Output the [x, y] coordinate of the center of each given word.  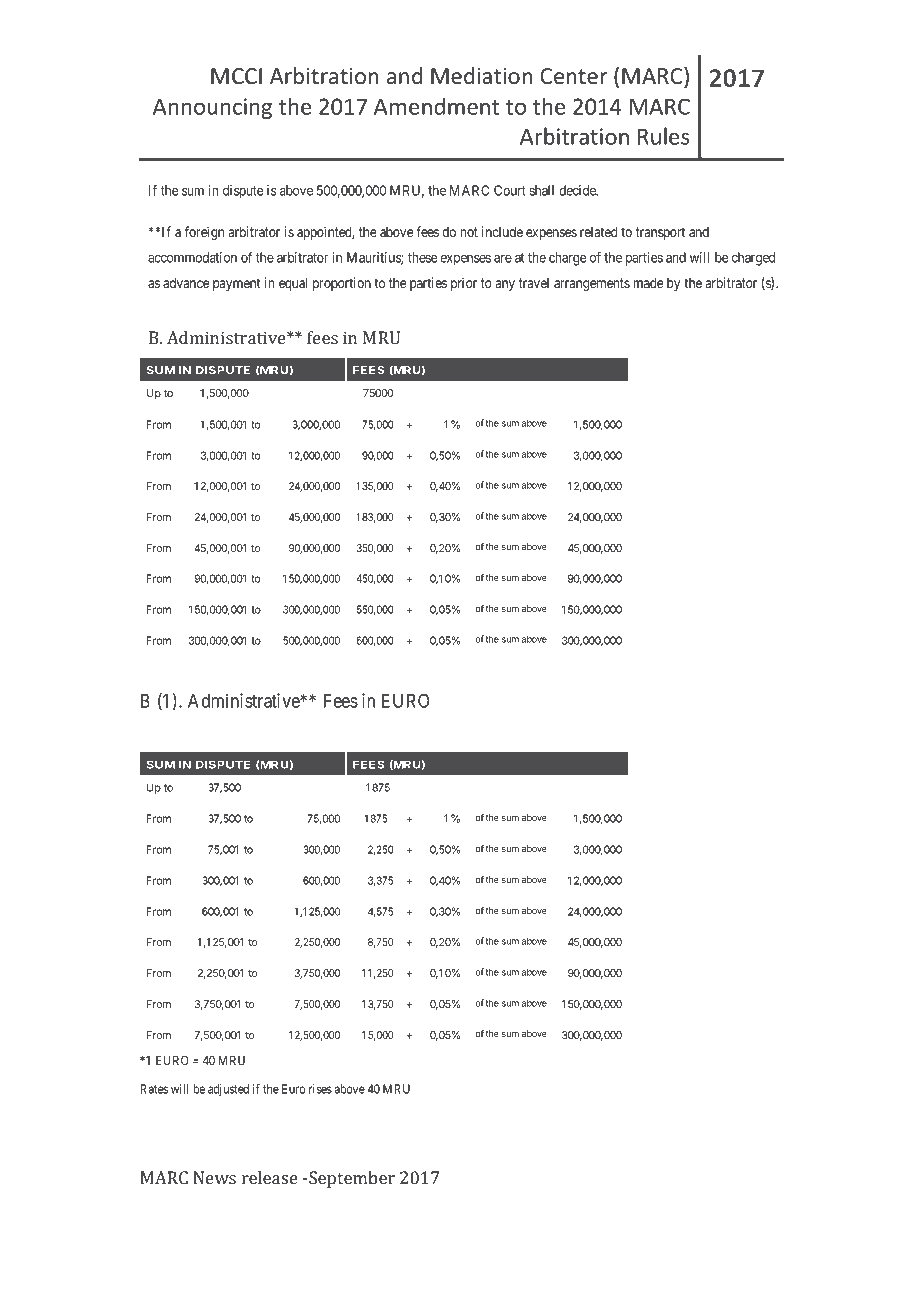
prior [464, 284]
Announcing [212, 108]
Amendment [436, 106]
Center [574, 76]
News [214, 1177]
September [352, 1179]
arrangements [592, 284]
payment [237, 284]
